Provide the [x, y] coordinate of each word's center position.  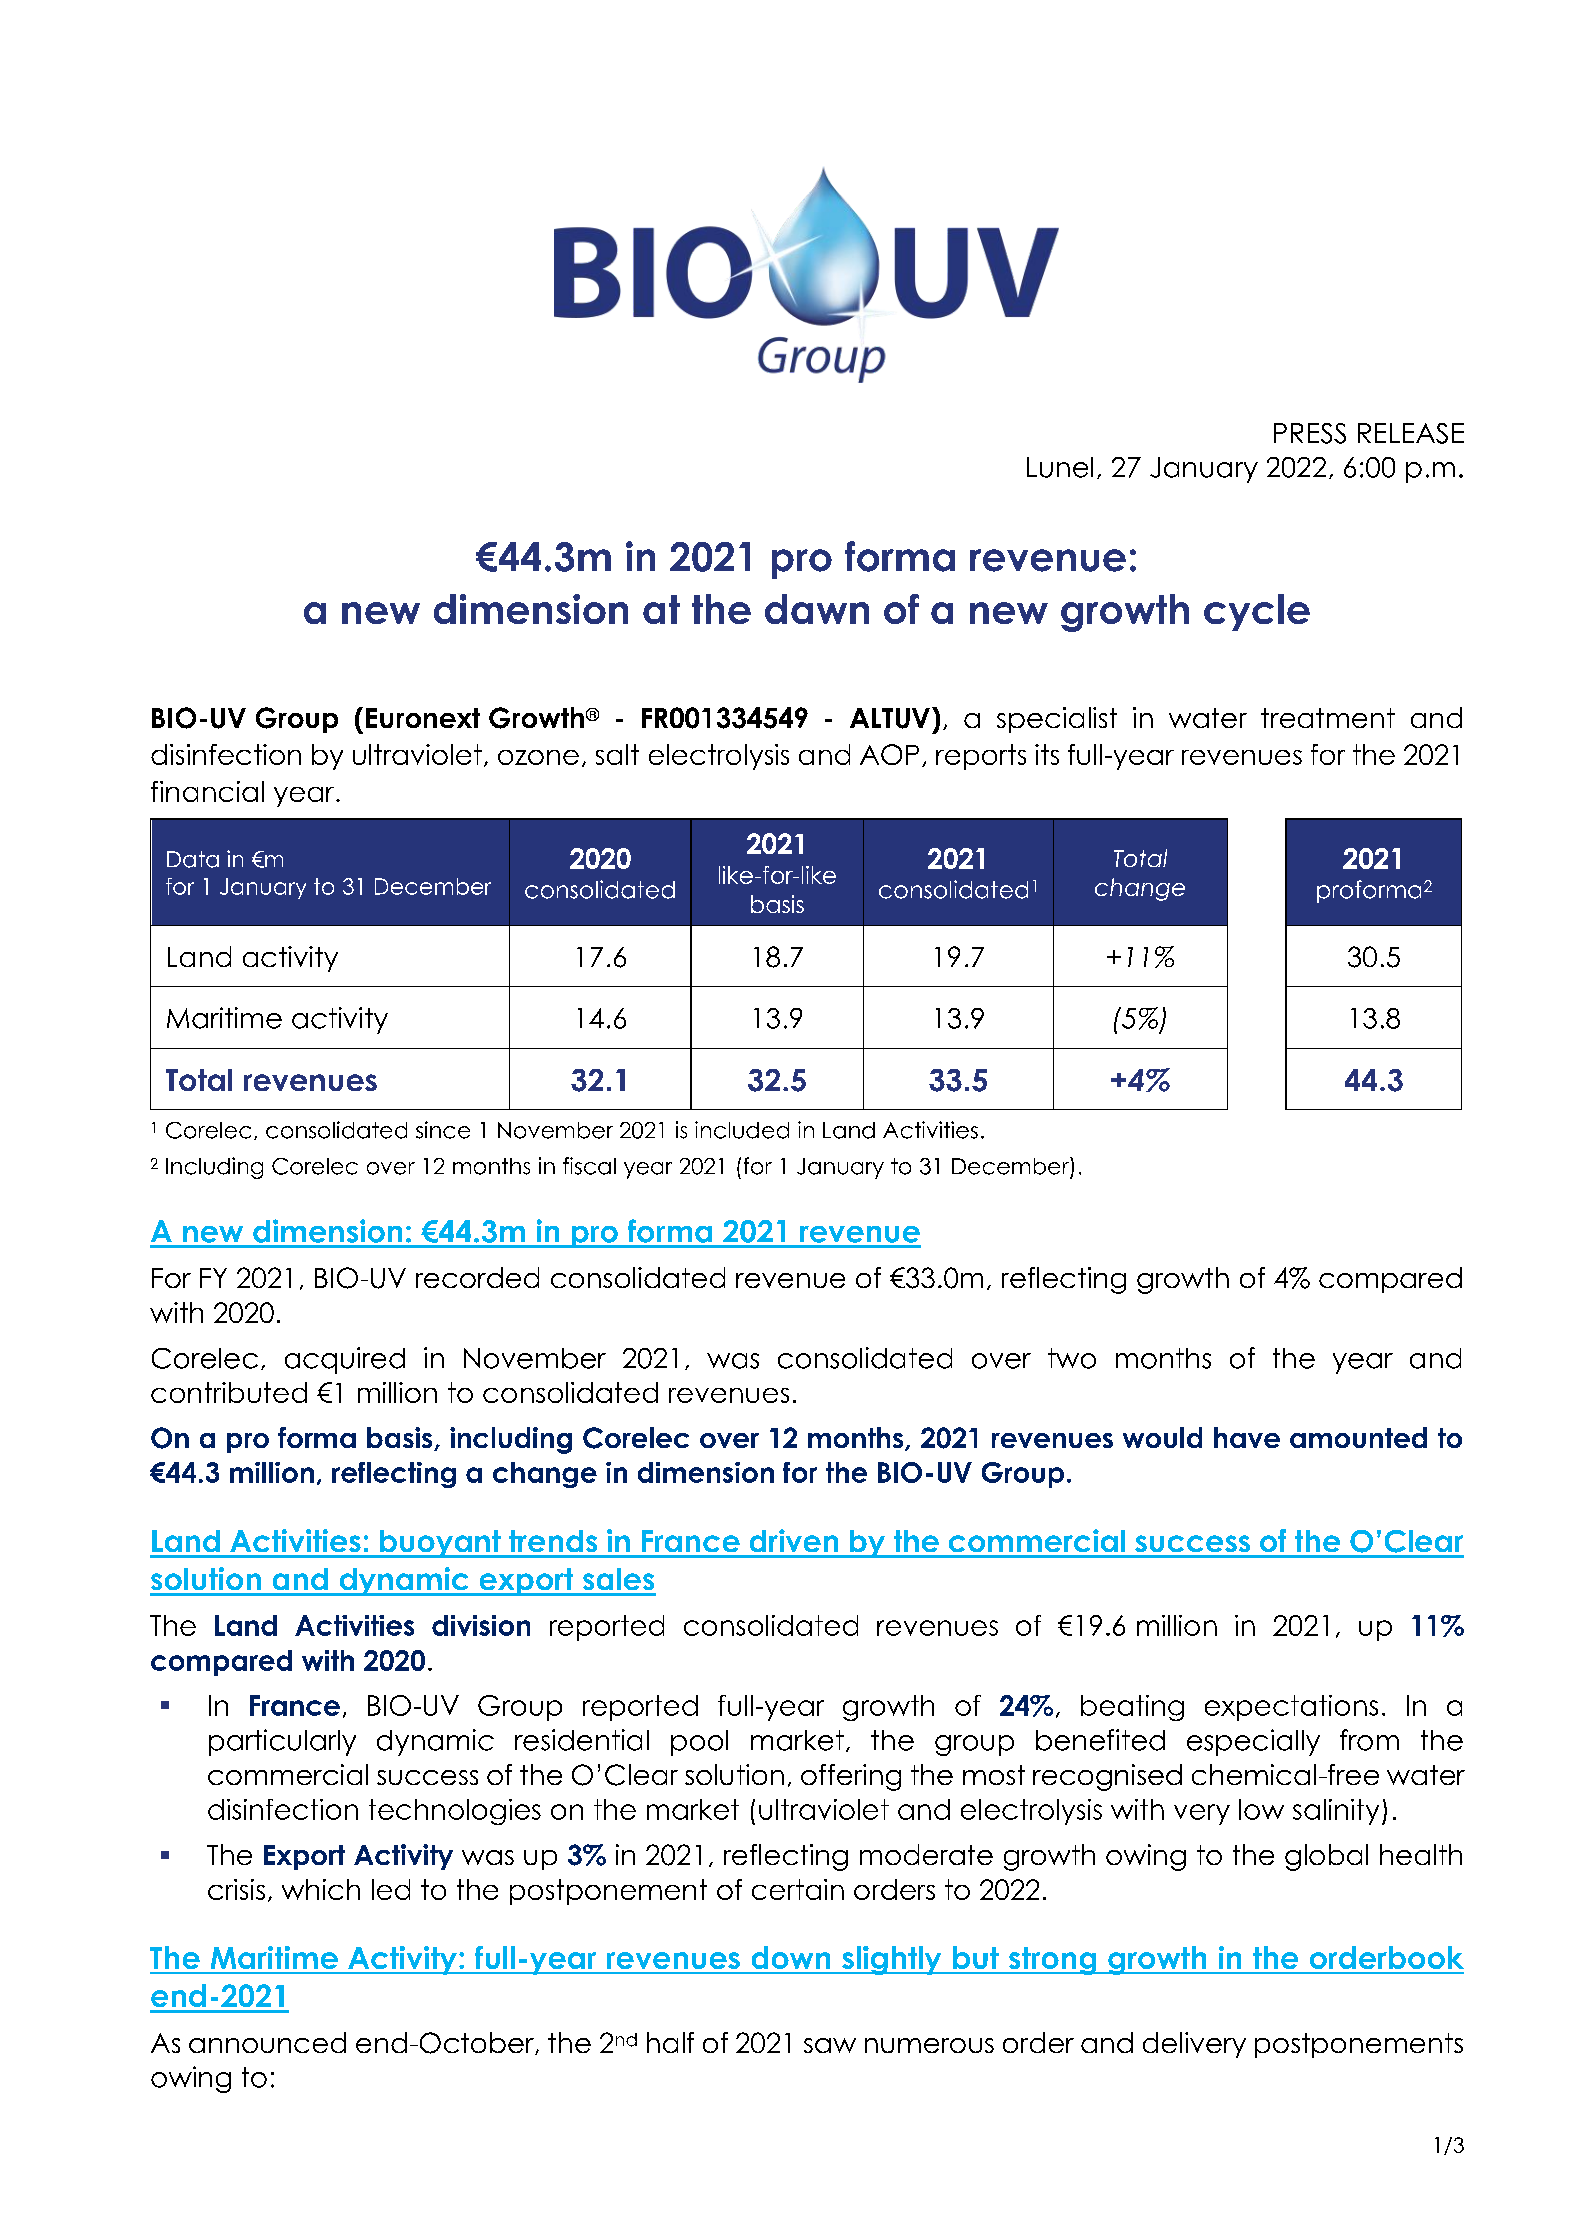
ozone [538, 757]
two [1072, 1358]
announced [267, 2042]
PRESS [1310, 433]
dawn [817, 609]
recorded [477, 1277]
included [742, 1130]
